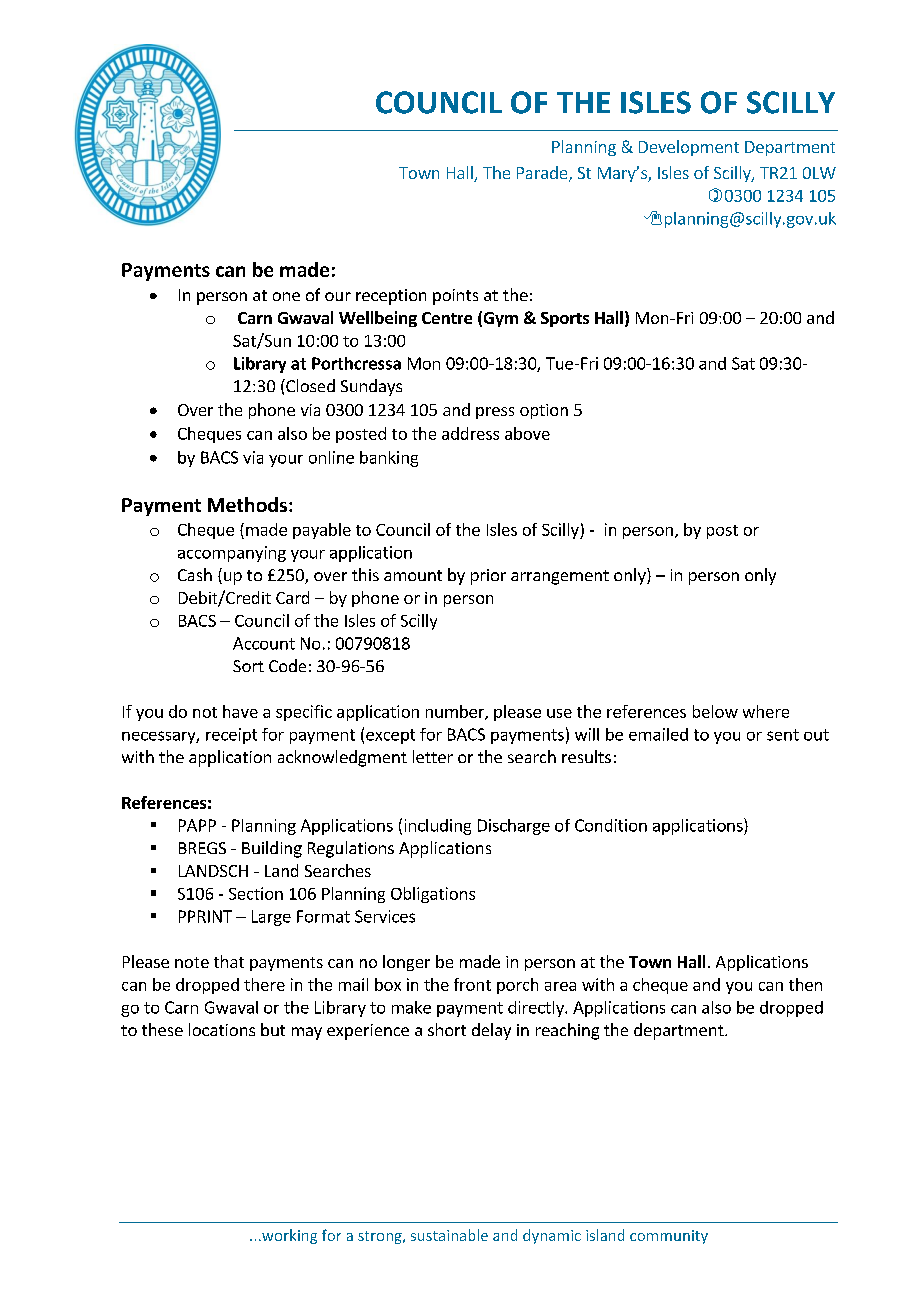 Image resolution: width=924 pixels, height=1308 pixels. Describe the element at coordinates (470, 433) in the screenshot. I see `address` at that location.
